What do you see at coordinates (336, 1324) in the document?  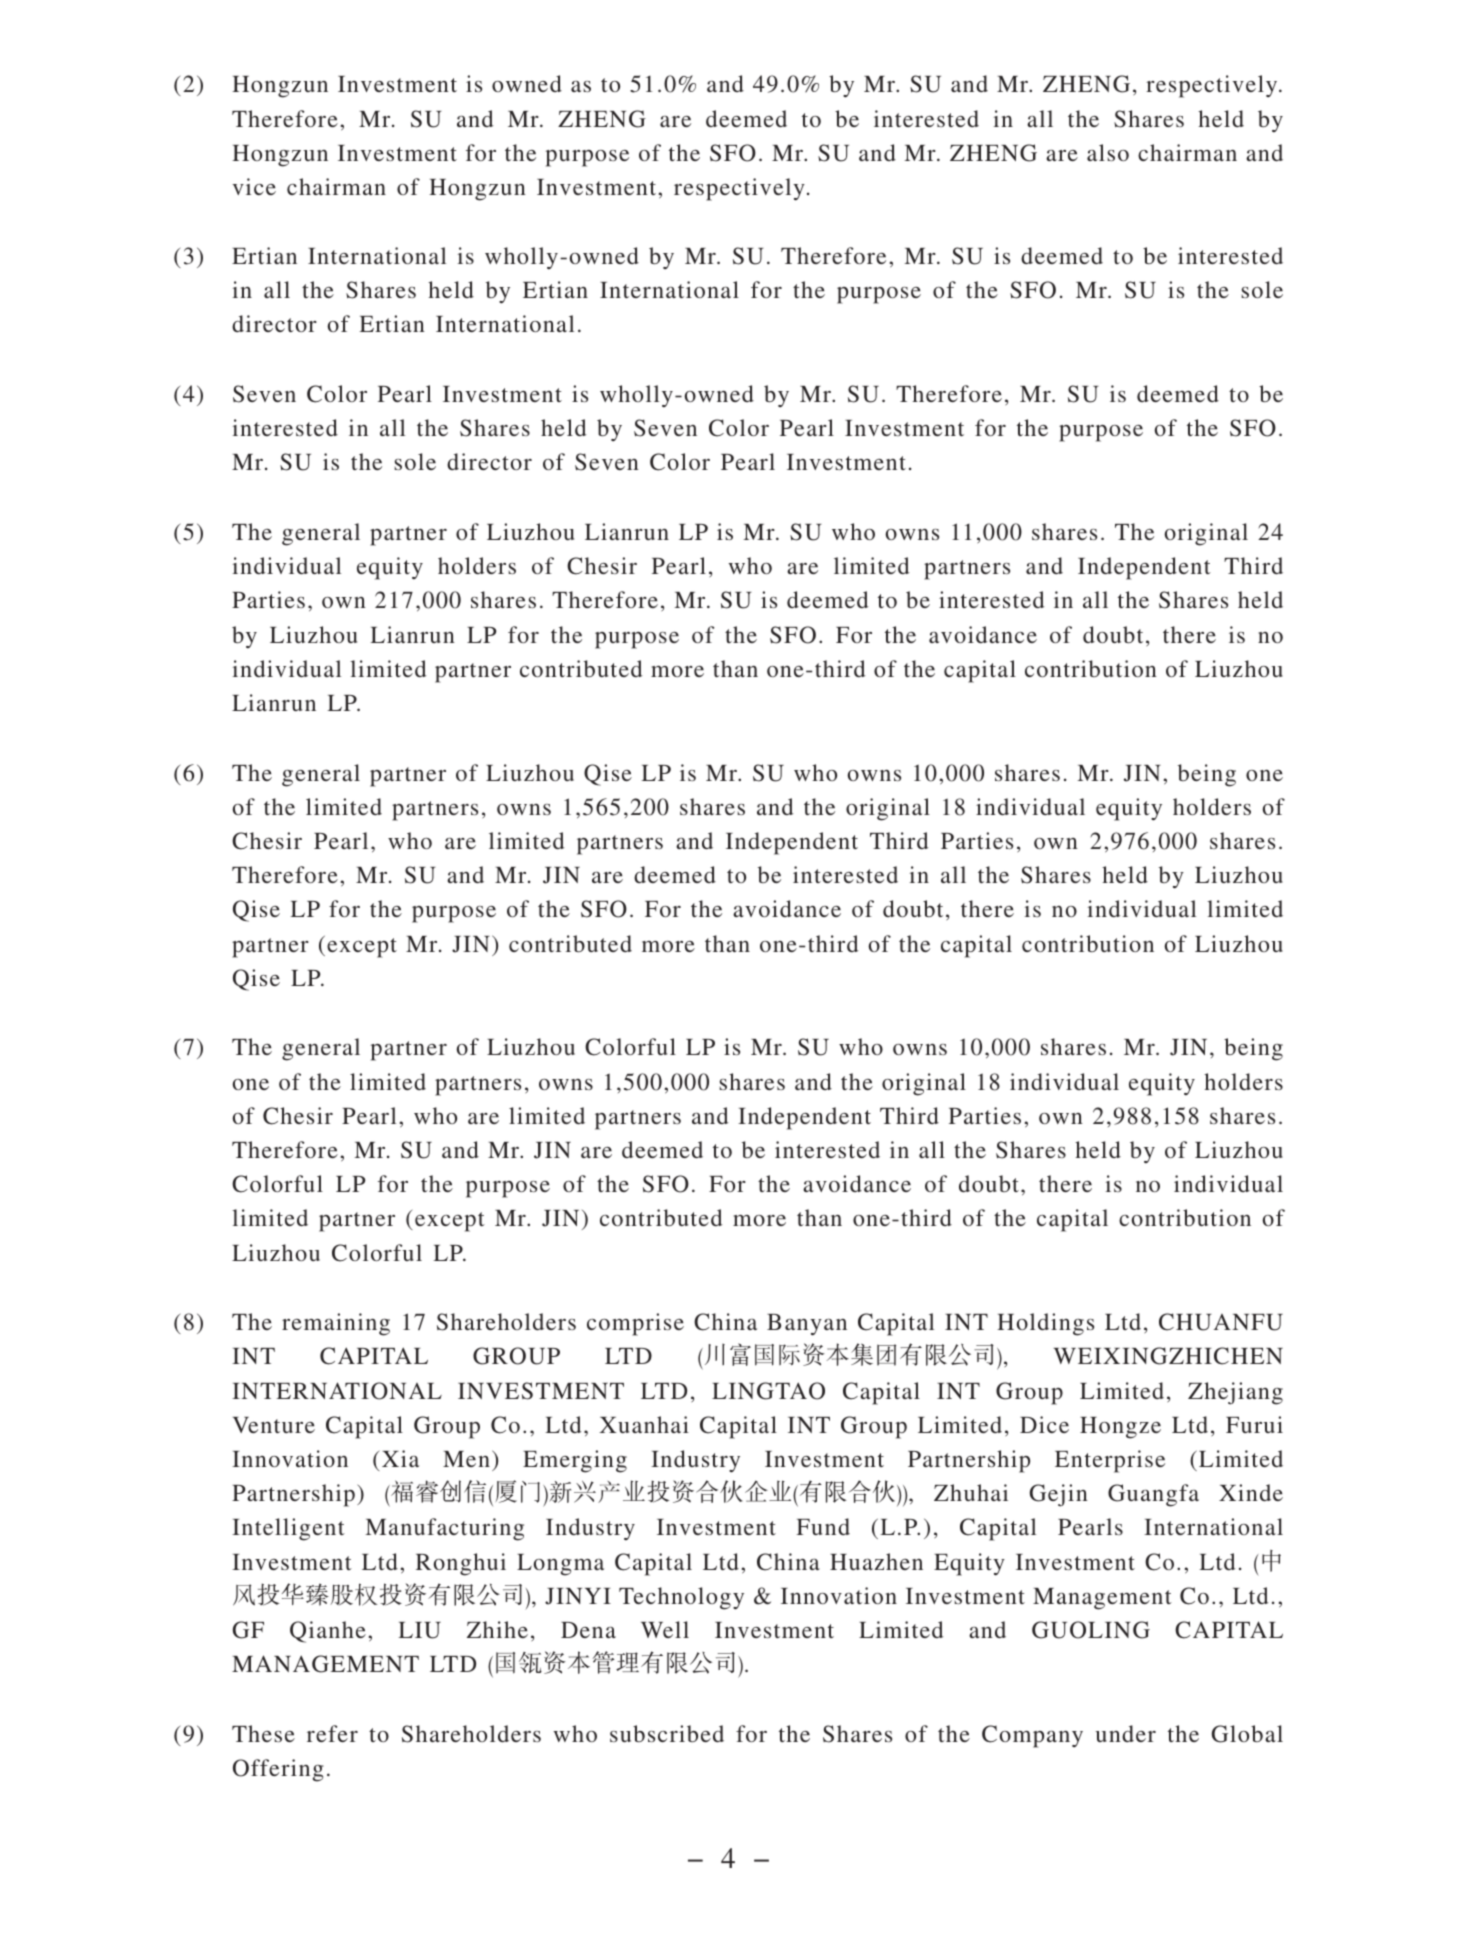 I see `remaining` at bounding box center [336, 1324].
